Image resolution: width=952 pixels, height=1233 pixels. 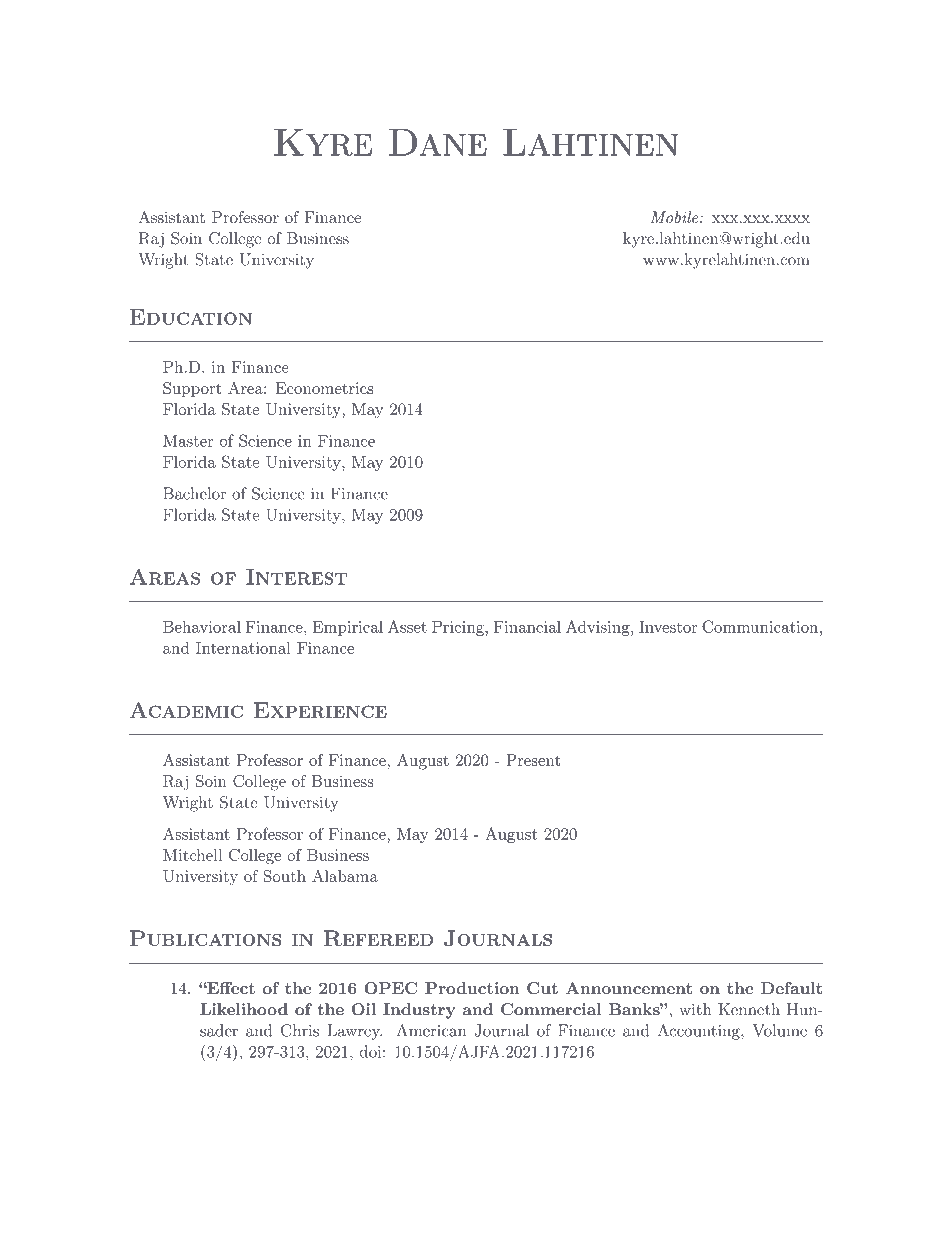 I want to click on Likelihood, so click(x=244, y=1009).
